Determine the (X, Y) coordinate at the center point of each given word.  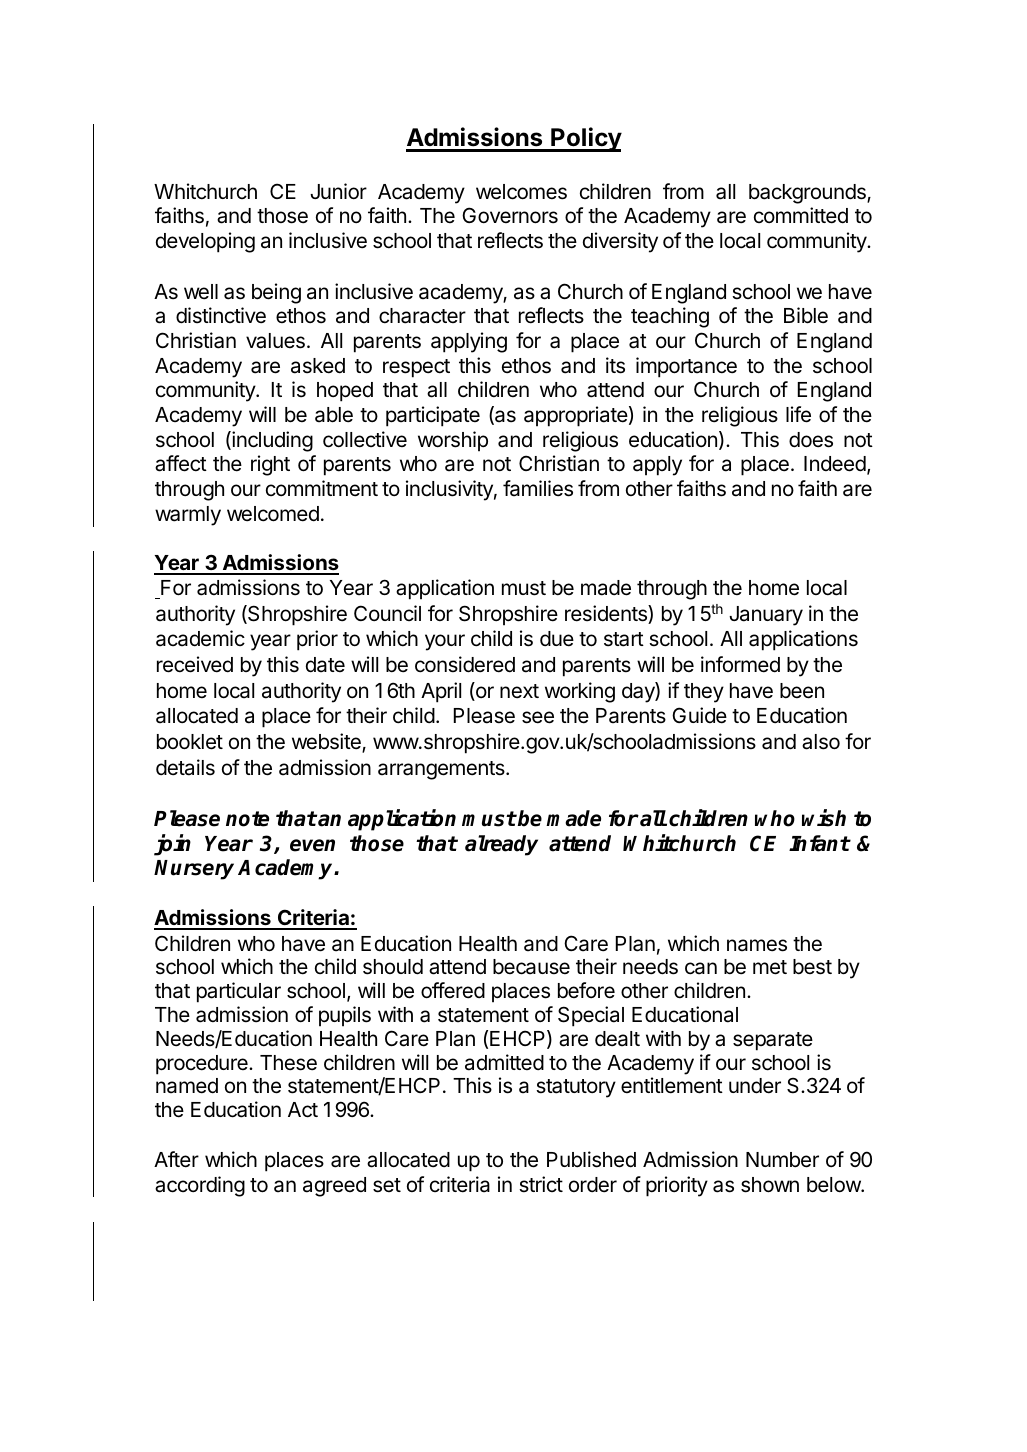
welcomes (521, 192)
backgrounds (808, 194)
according (200, 1186)
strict (541, 1184)
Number (782, 1160)
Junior (338, 191)
